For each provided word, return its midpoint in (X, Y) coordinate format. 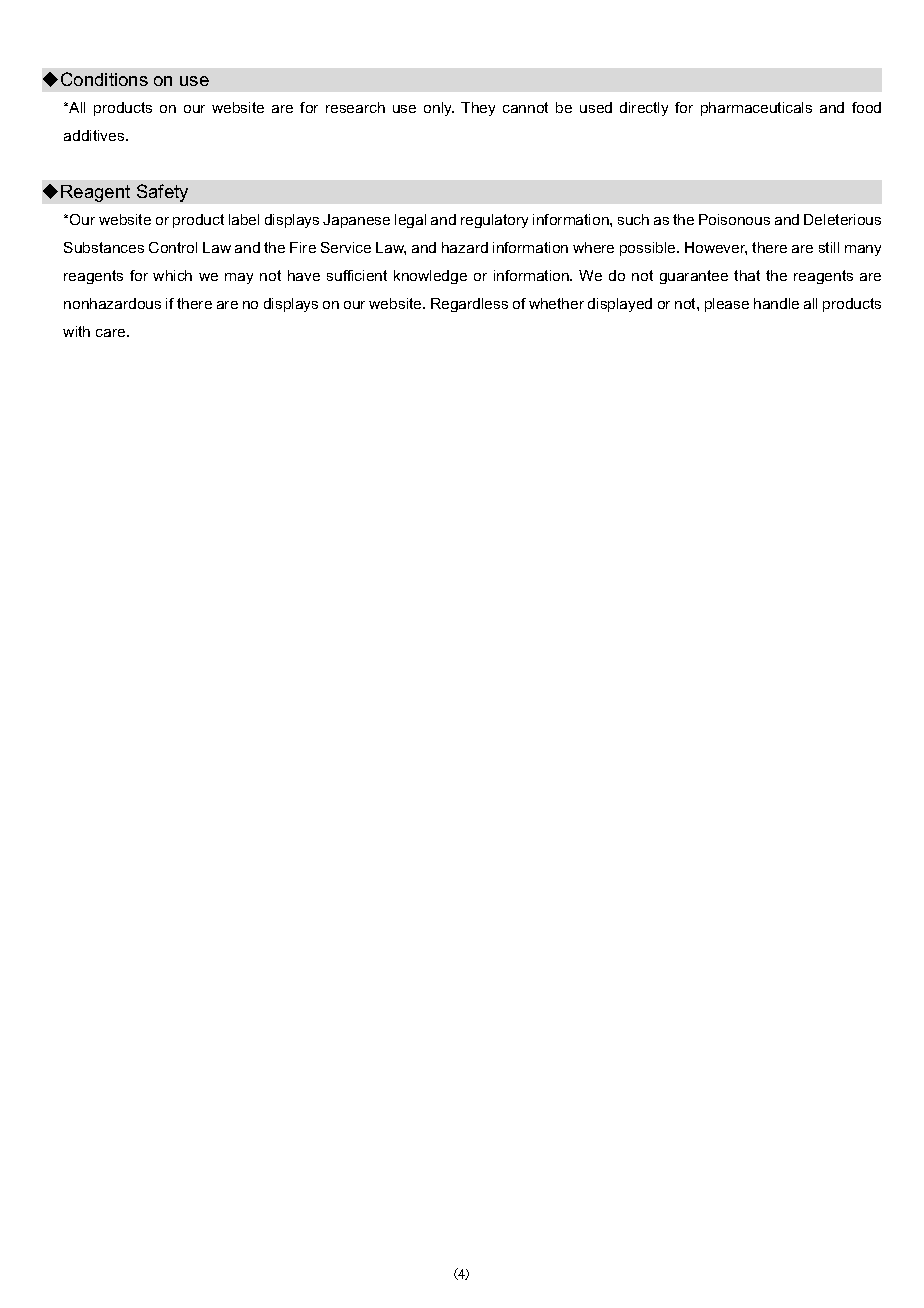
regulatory (494, 221)
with (76, 331)
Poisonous (734, 219)
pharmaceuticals (756, 109)
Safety (162, 193)
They (478, 109)
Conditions (104, 79)
